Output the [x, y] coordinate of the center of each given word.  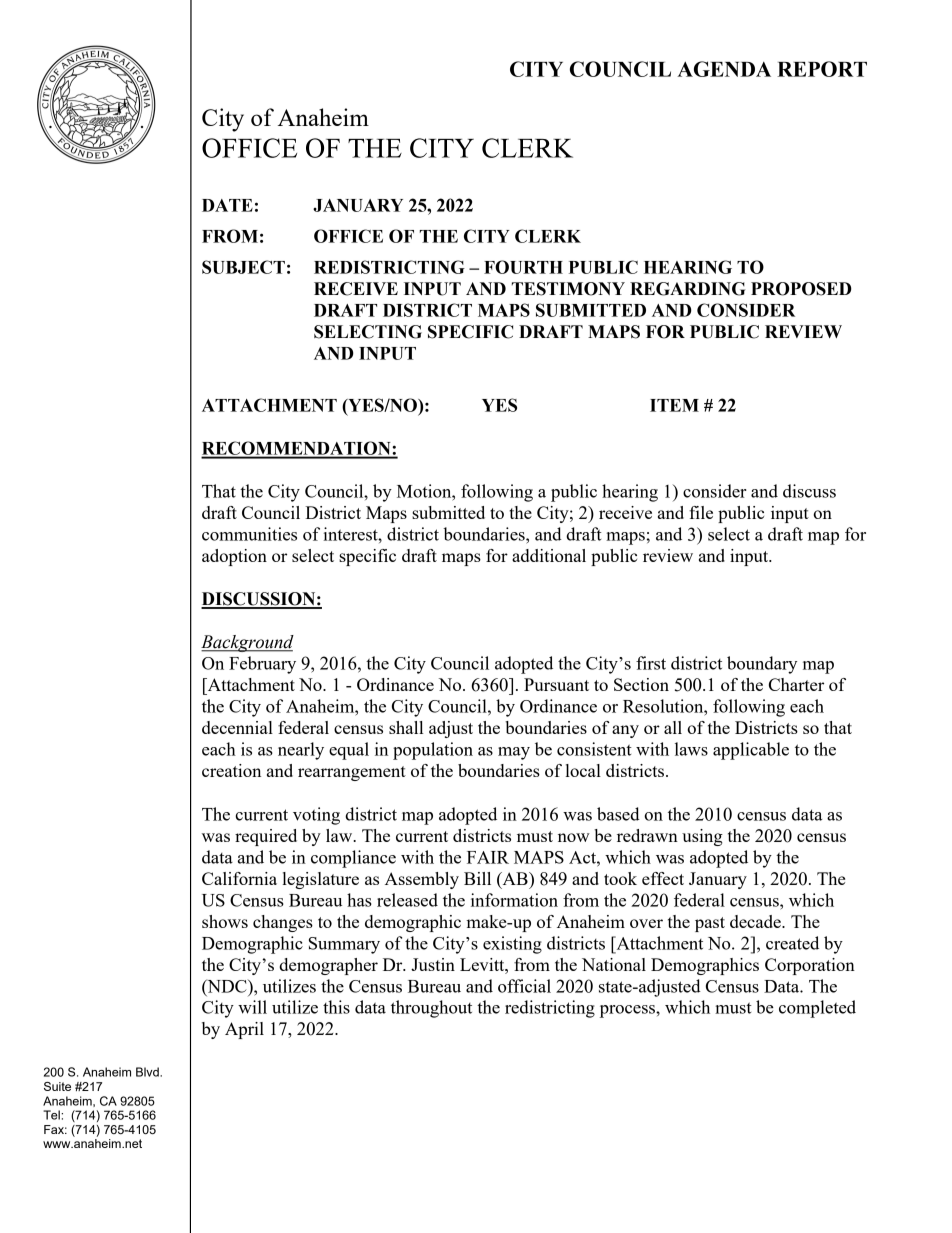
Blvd [148, 1072]
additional [549, 555]
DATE [227, 205]
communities [249, 534]
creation [231, 770]
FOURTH [523, 267]
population [433, 751]
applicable [751, 751]
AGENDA [724, 69]
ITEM [674, 405]
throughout [431, 1009]
